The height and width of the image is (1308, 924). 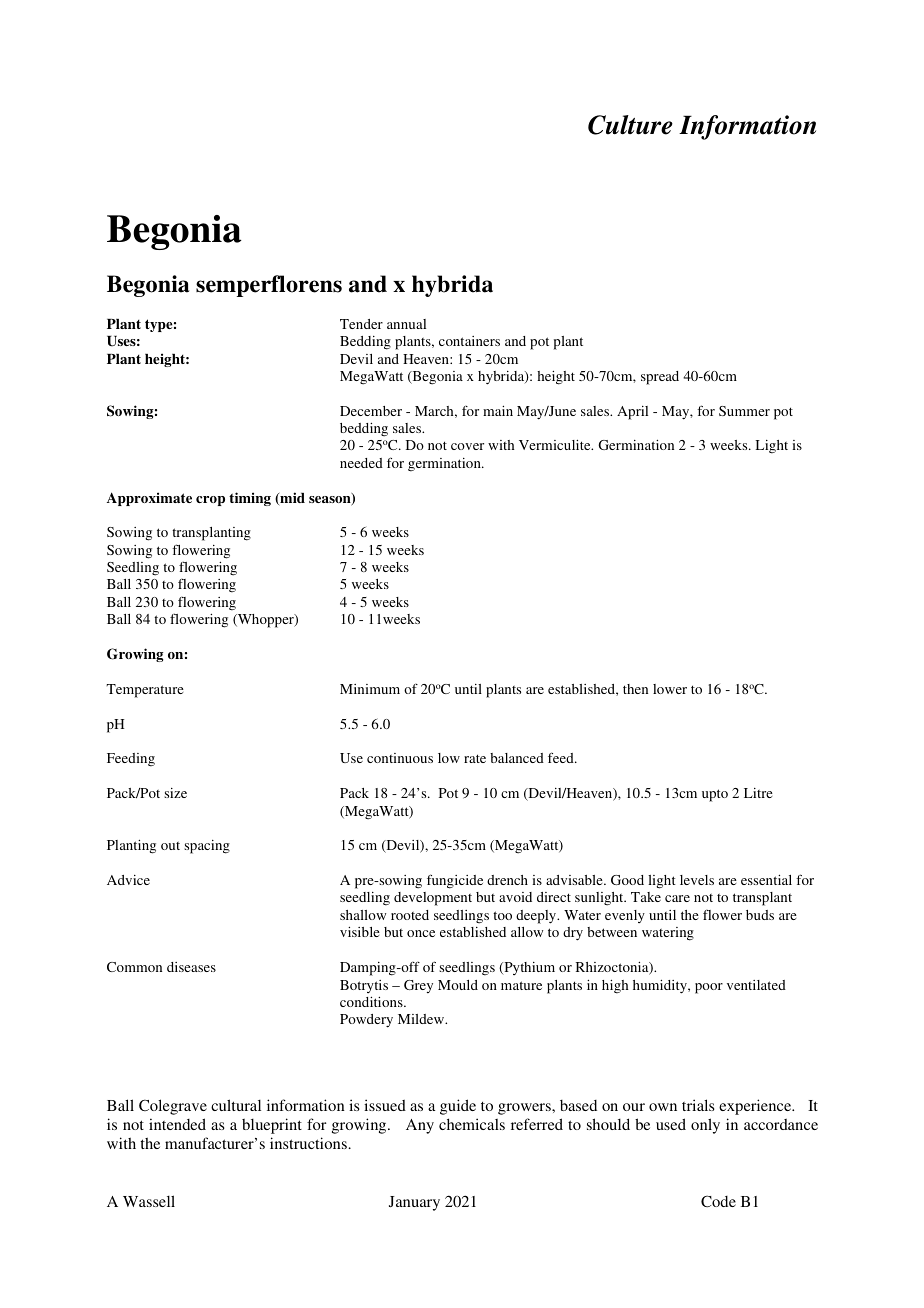 What do you see at coordinates (414, 1203) in the image?
I see `January` at bounding box center [414, 1203].
